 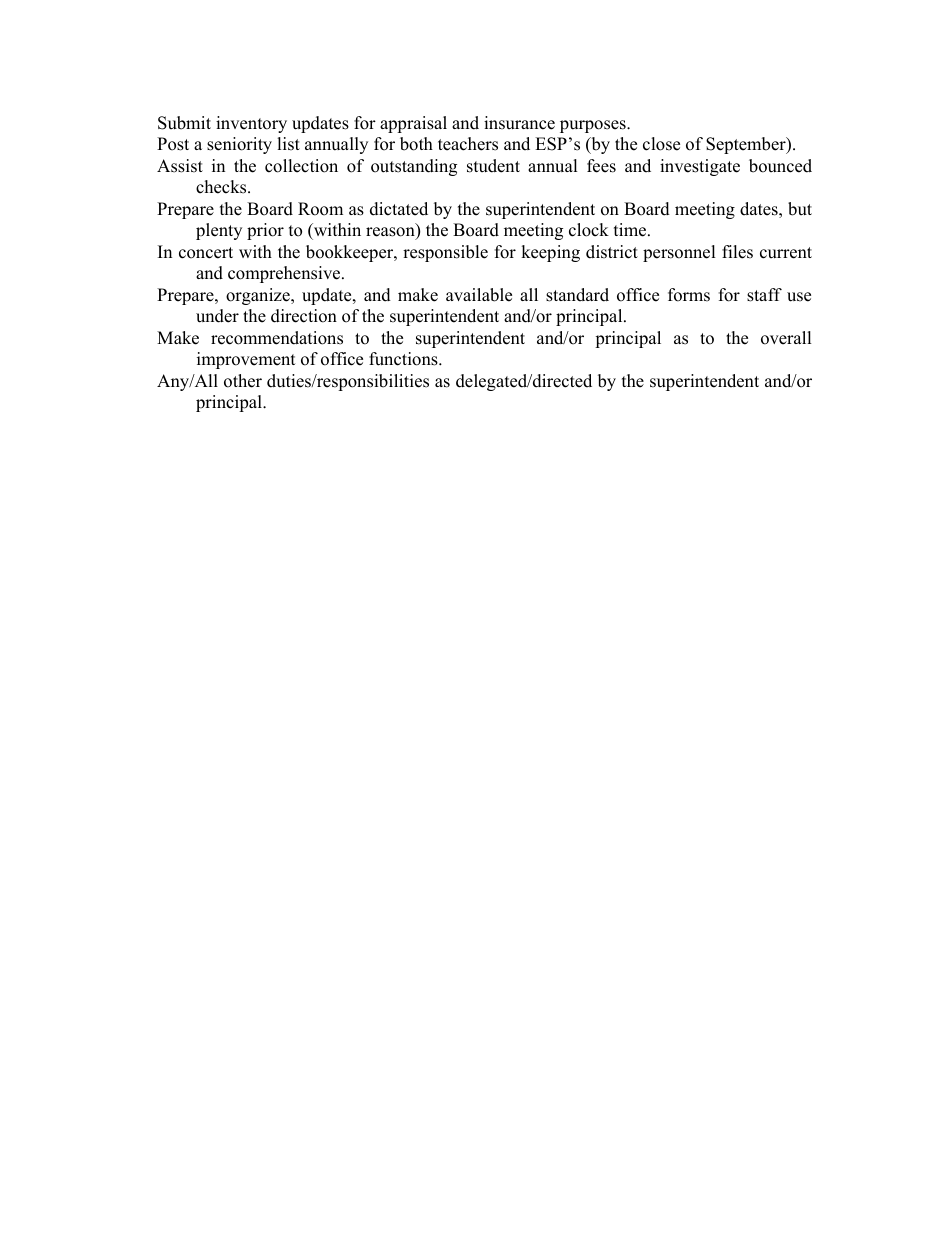 What do you see at coordinates (206, 253) in the page?
I see `concert` at bounding box center [206, 253].
